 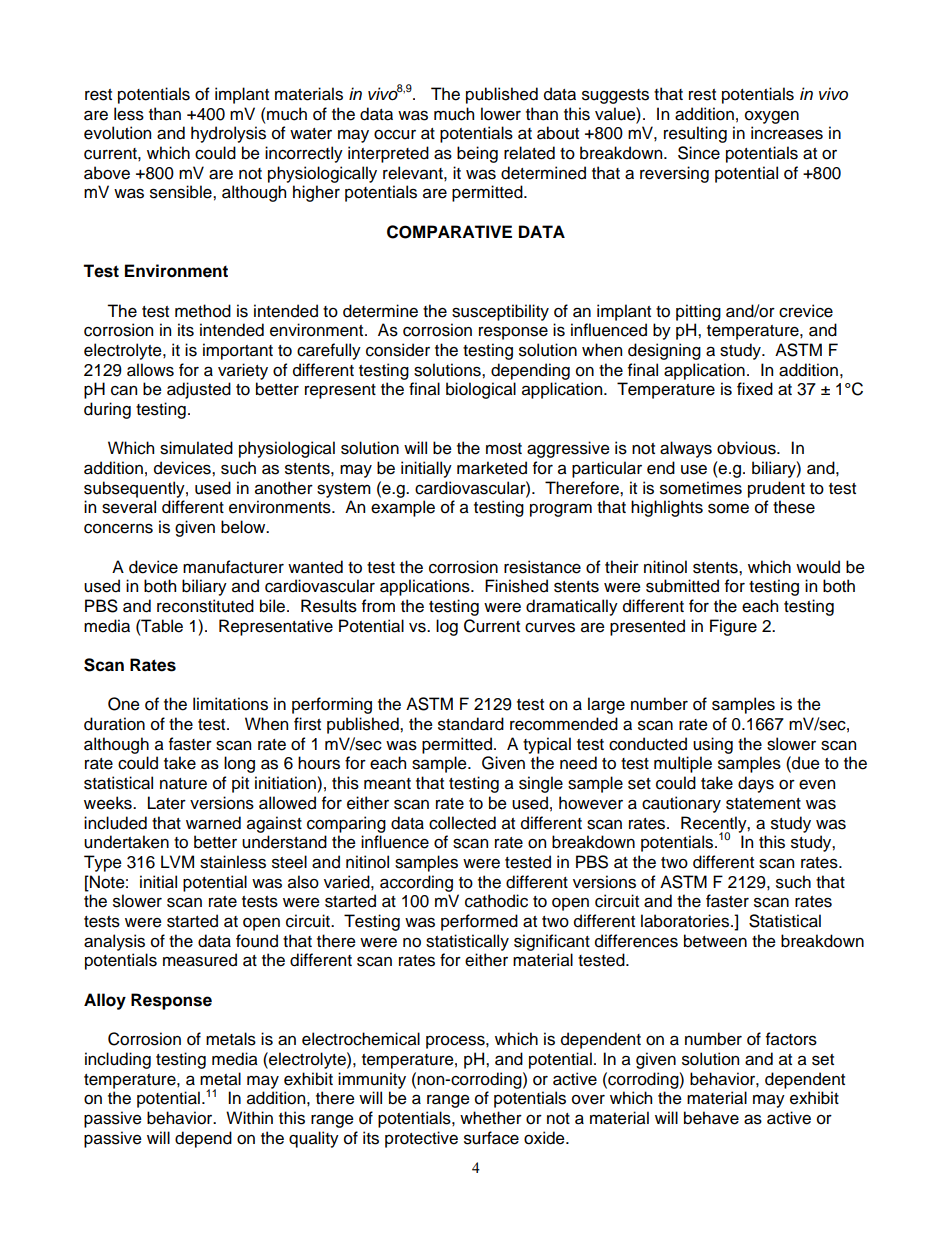 What do you see at coordinates (205, 606) in the screenshot?
I see `reconstituted` at bounding box center [205, 606].
